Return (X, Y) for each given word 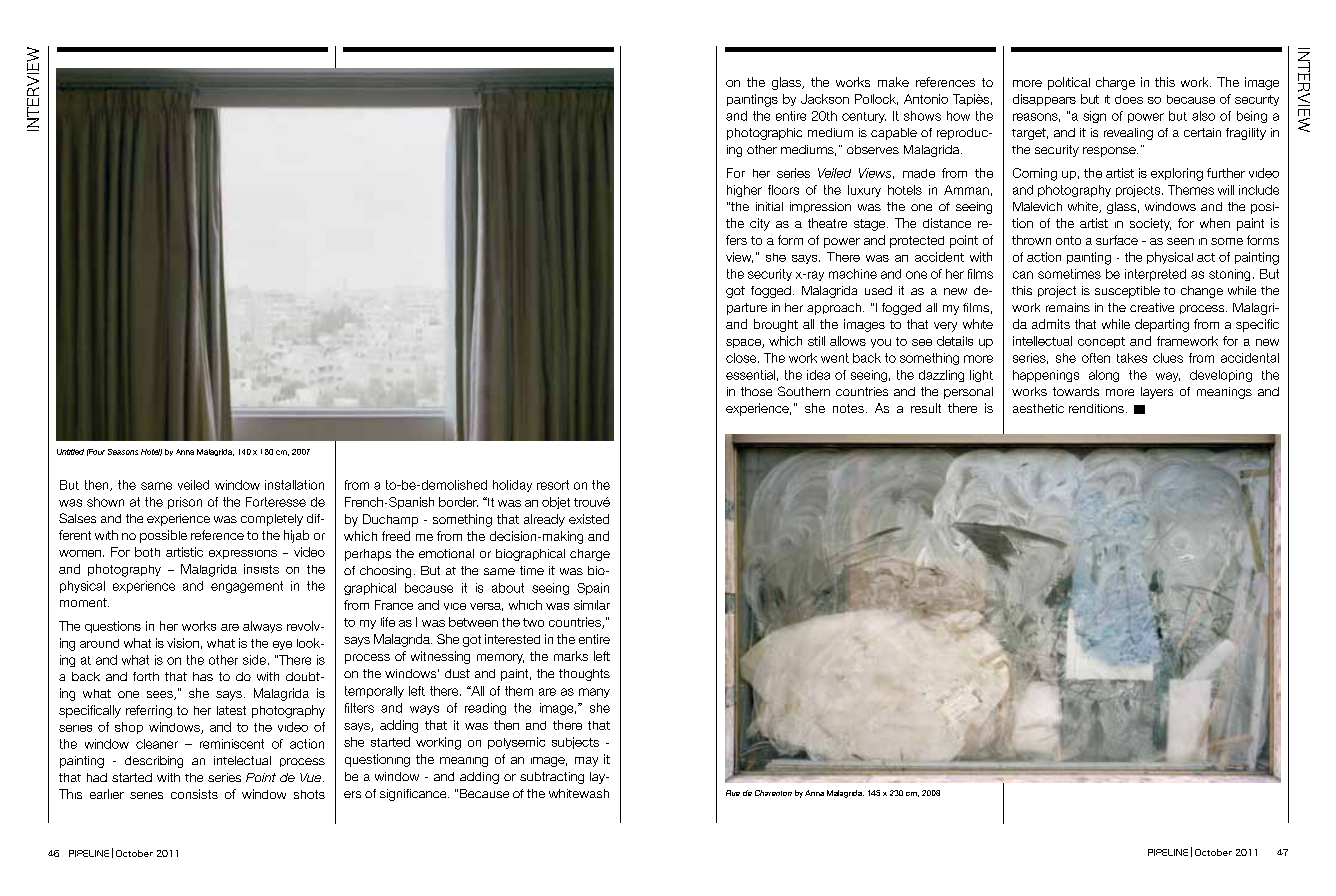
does (1129, 99)
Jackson (825, 99)
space (744, 343)
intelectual (242, 760)
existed (589, 519)
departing (1162, 325)
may (586, 762)
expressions (243, 554)
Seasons (123, 452)
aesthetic (1038, 408)
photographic (764, 134)
